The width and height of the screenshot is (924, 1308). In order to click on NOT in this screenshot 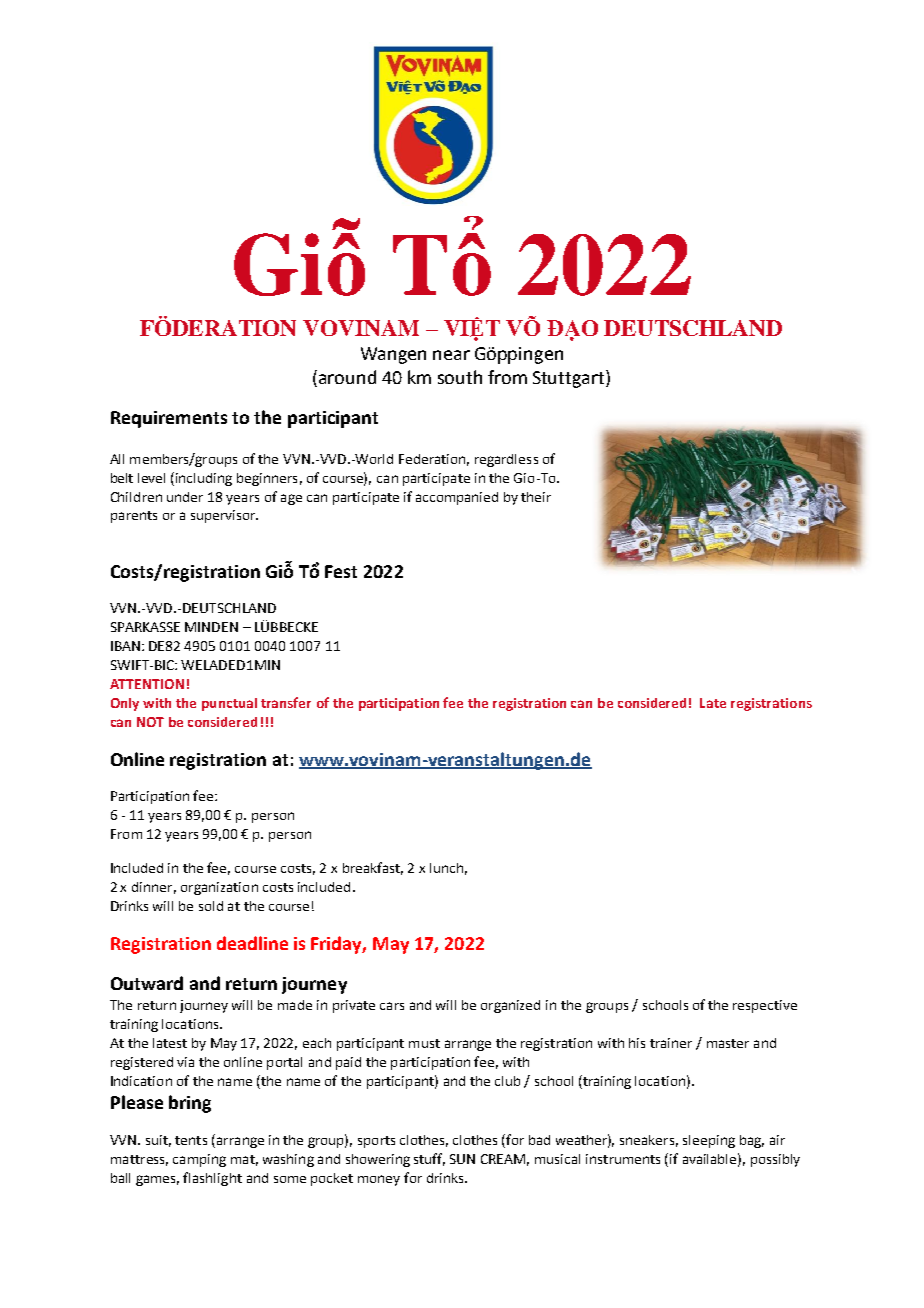, I will do `click(150, 722)`.
